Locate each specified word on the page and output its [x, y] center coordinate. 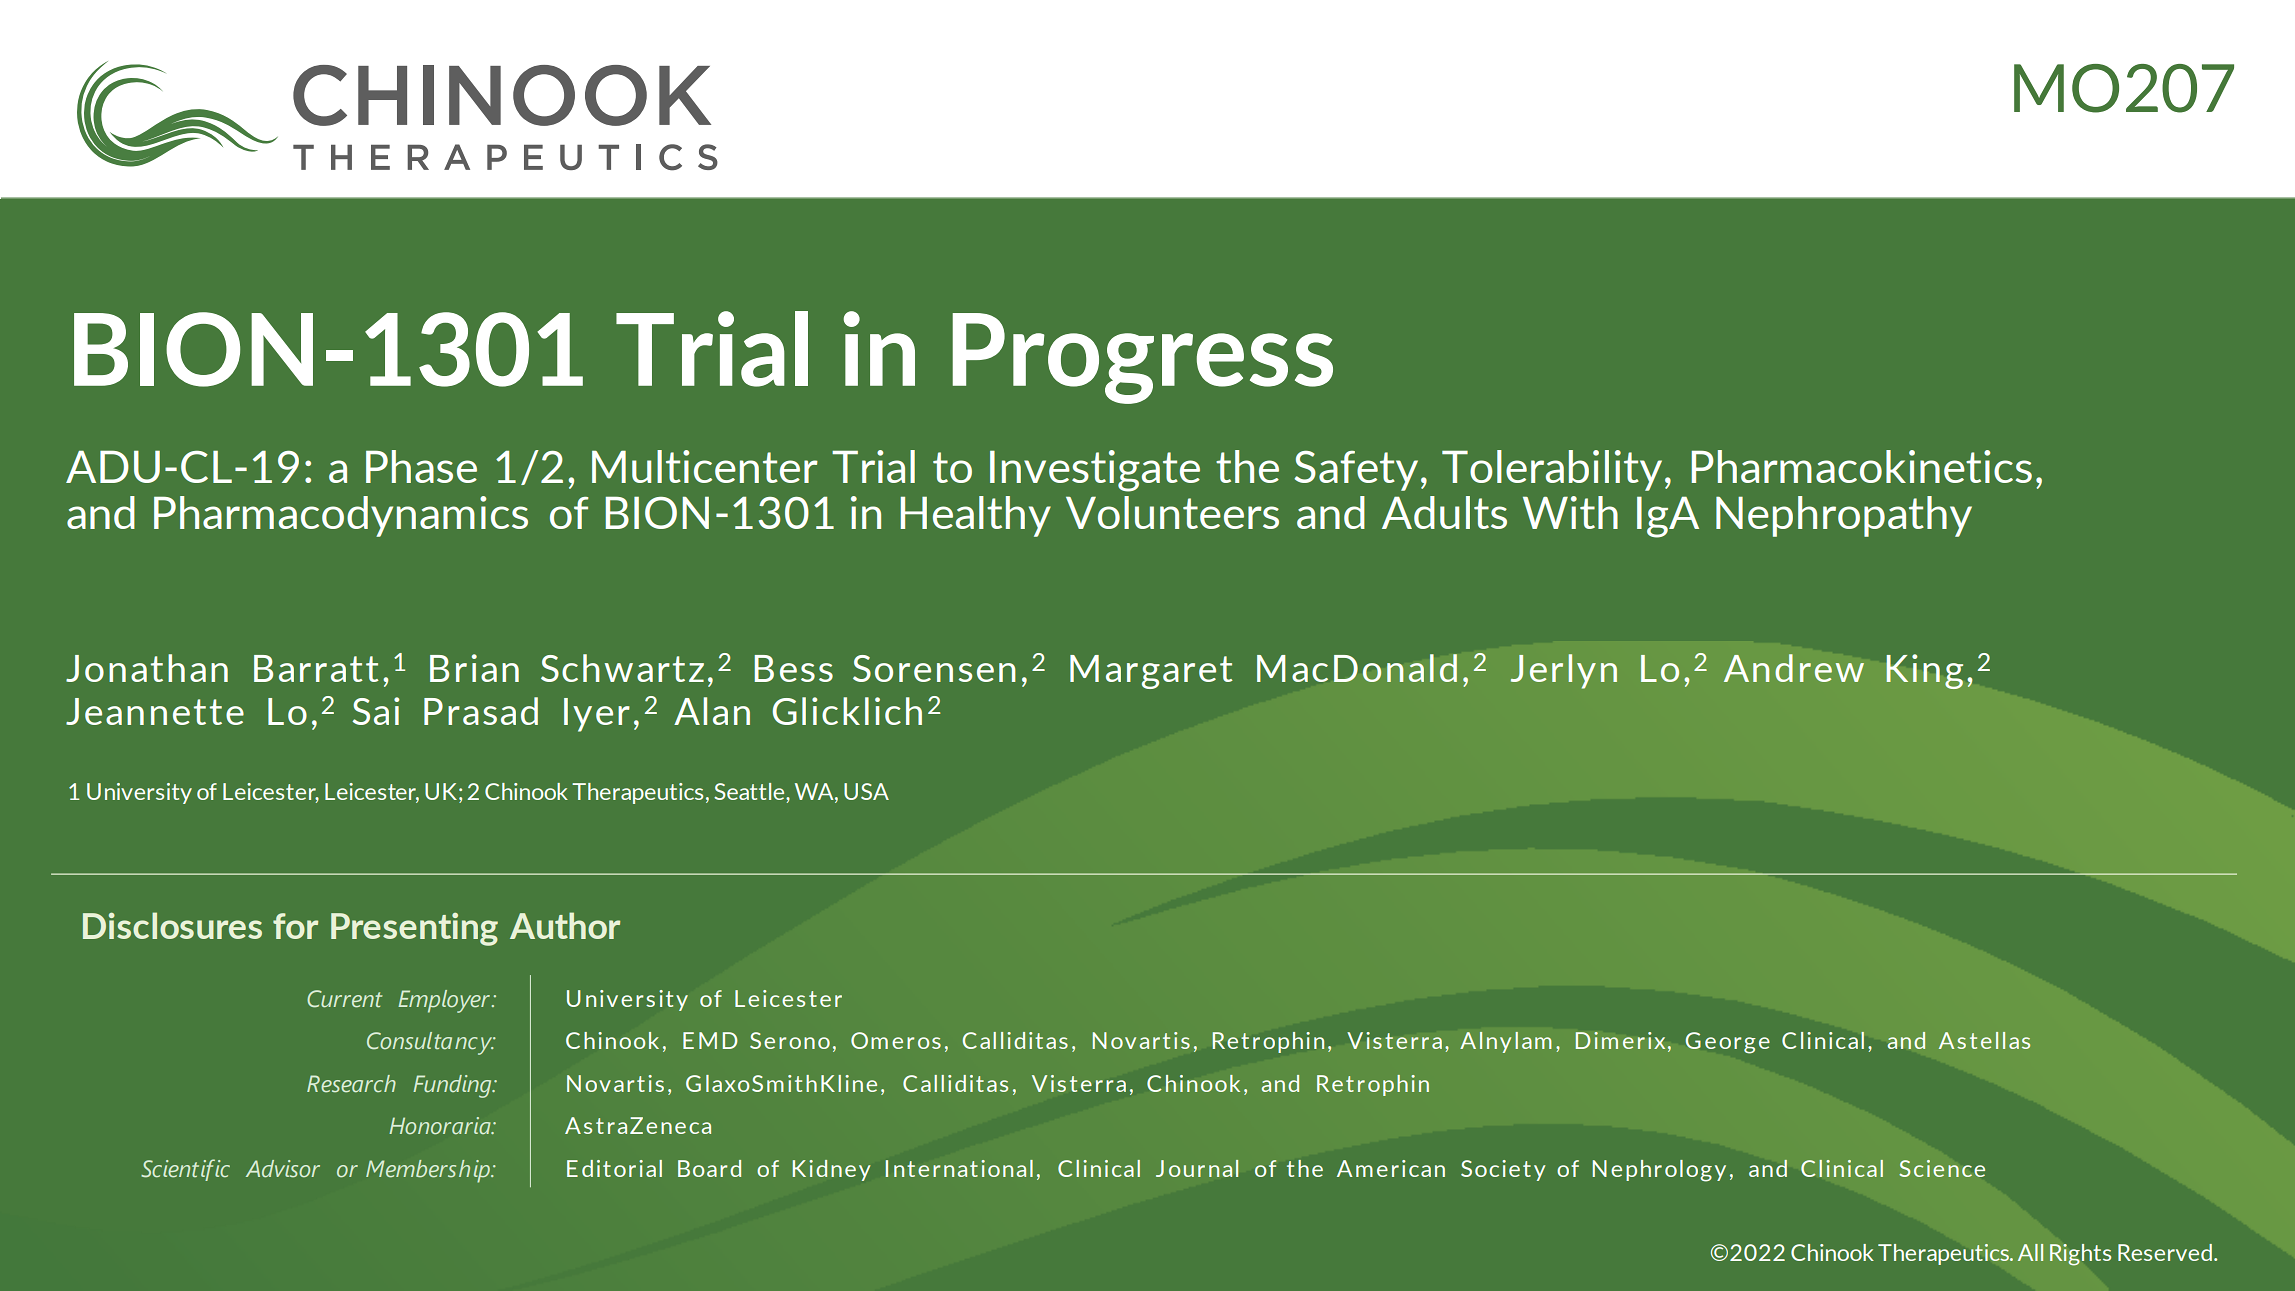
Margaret [1151, 672]
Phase [421, 466]
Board [709, 1168]
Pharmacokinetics [1861, 466]
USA [866, 791]
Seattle [750, 791]
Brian [474, 668]
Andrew [1794, 668]
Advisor [283, 1169]
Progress [1142, 358]
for [295, 926]
